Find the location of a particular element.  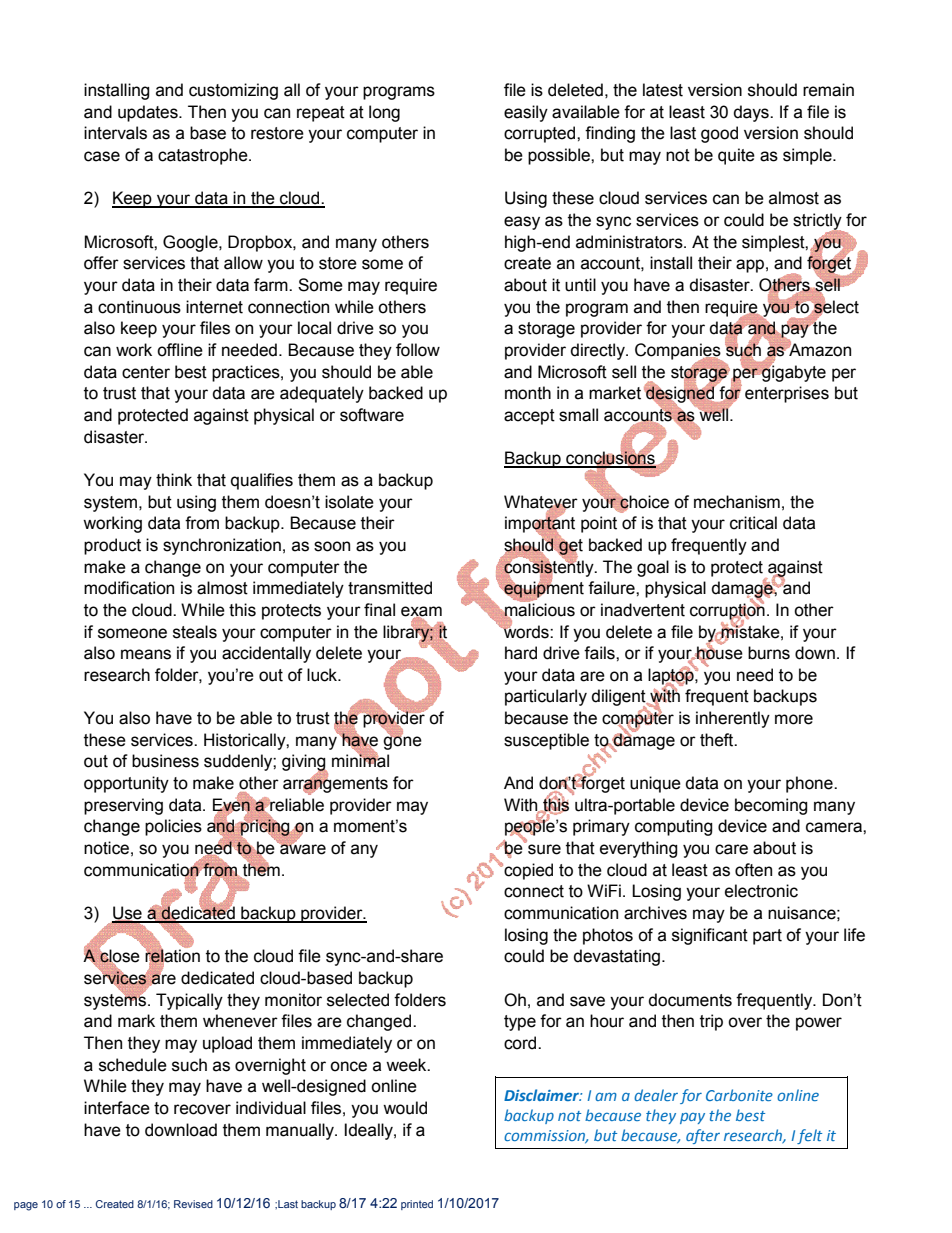

enterprises is located at coordinates (787, 394).
